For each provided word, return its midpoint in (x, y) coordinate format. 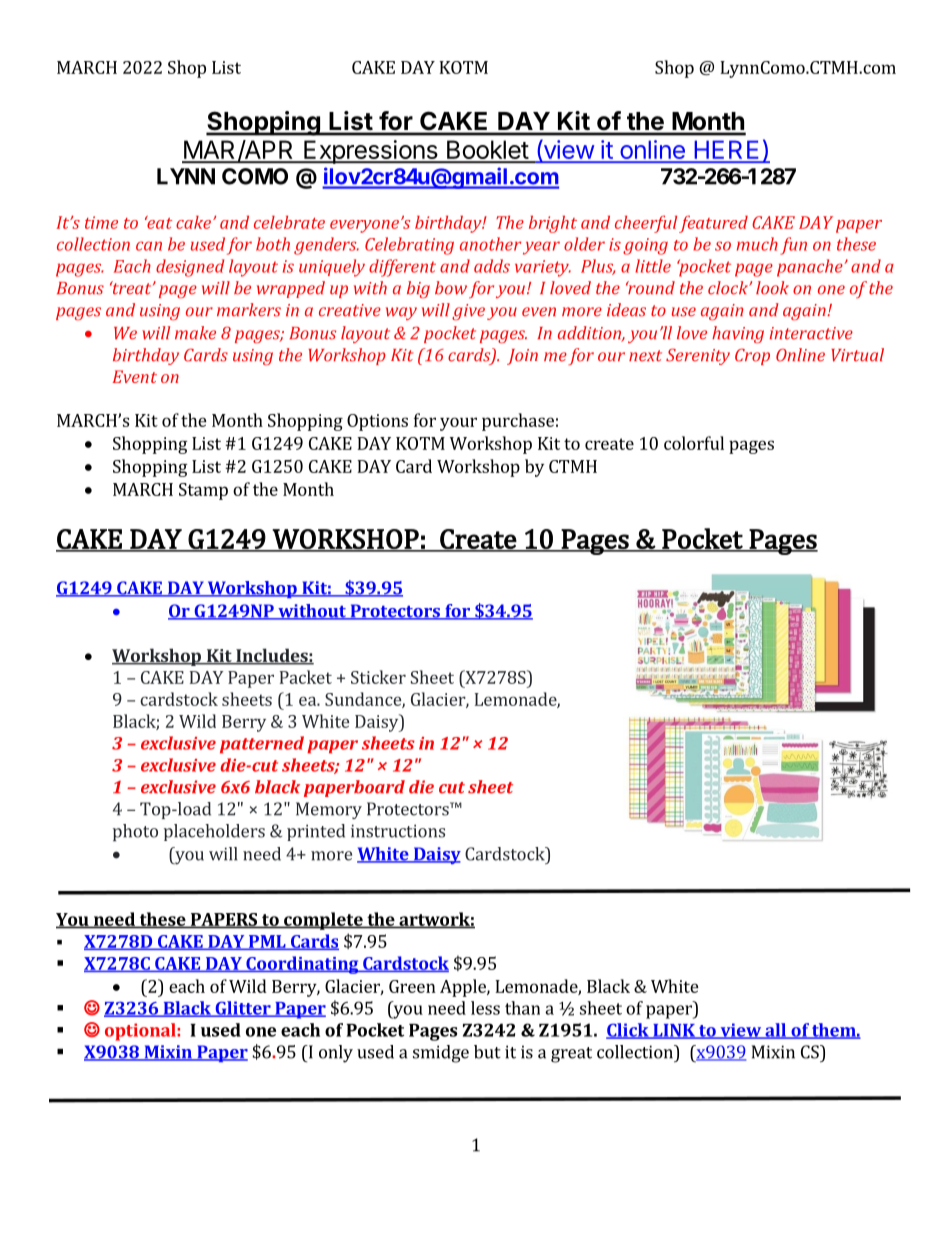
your (458, 424)
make (195, 333)
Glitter (243, 1009)
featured (713, 224)
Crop (752, 356)
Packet (306, 677)
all (775, 1031)
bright (553, 224)
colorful (694, 443)
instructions (398, 831)
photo (135, 833)
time (101, 222)
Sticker (378, 677)
